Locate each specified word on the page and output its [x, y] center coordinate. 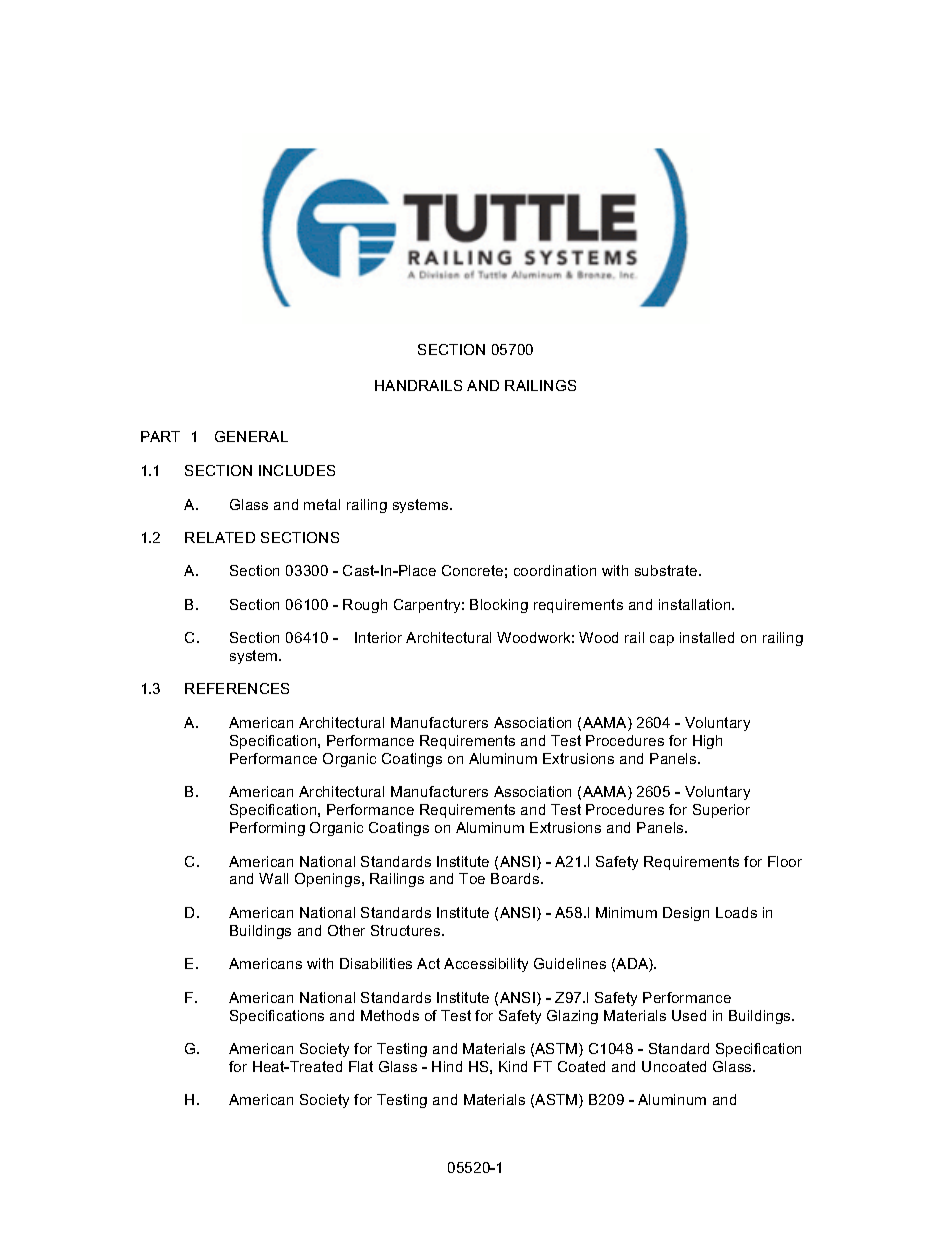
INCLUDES [297, 470]
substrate [667, 570]
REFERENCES [237, 688]
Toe [472, 878]
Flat [361, 1066]
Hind [447, 1066]
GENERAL [251, 436]
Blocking [499, 606]
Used [689, 1015]
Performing [267, 829]
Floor [785, 861]
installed [707, 637]
